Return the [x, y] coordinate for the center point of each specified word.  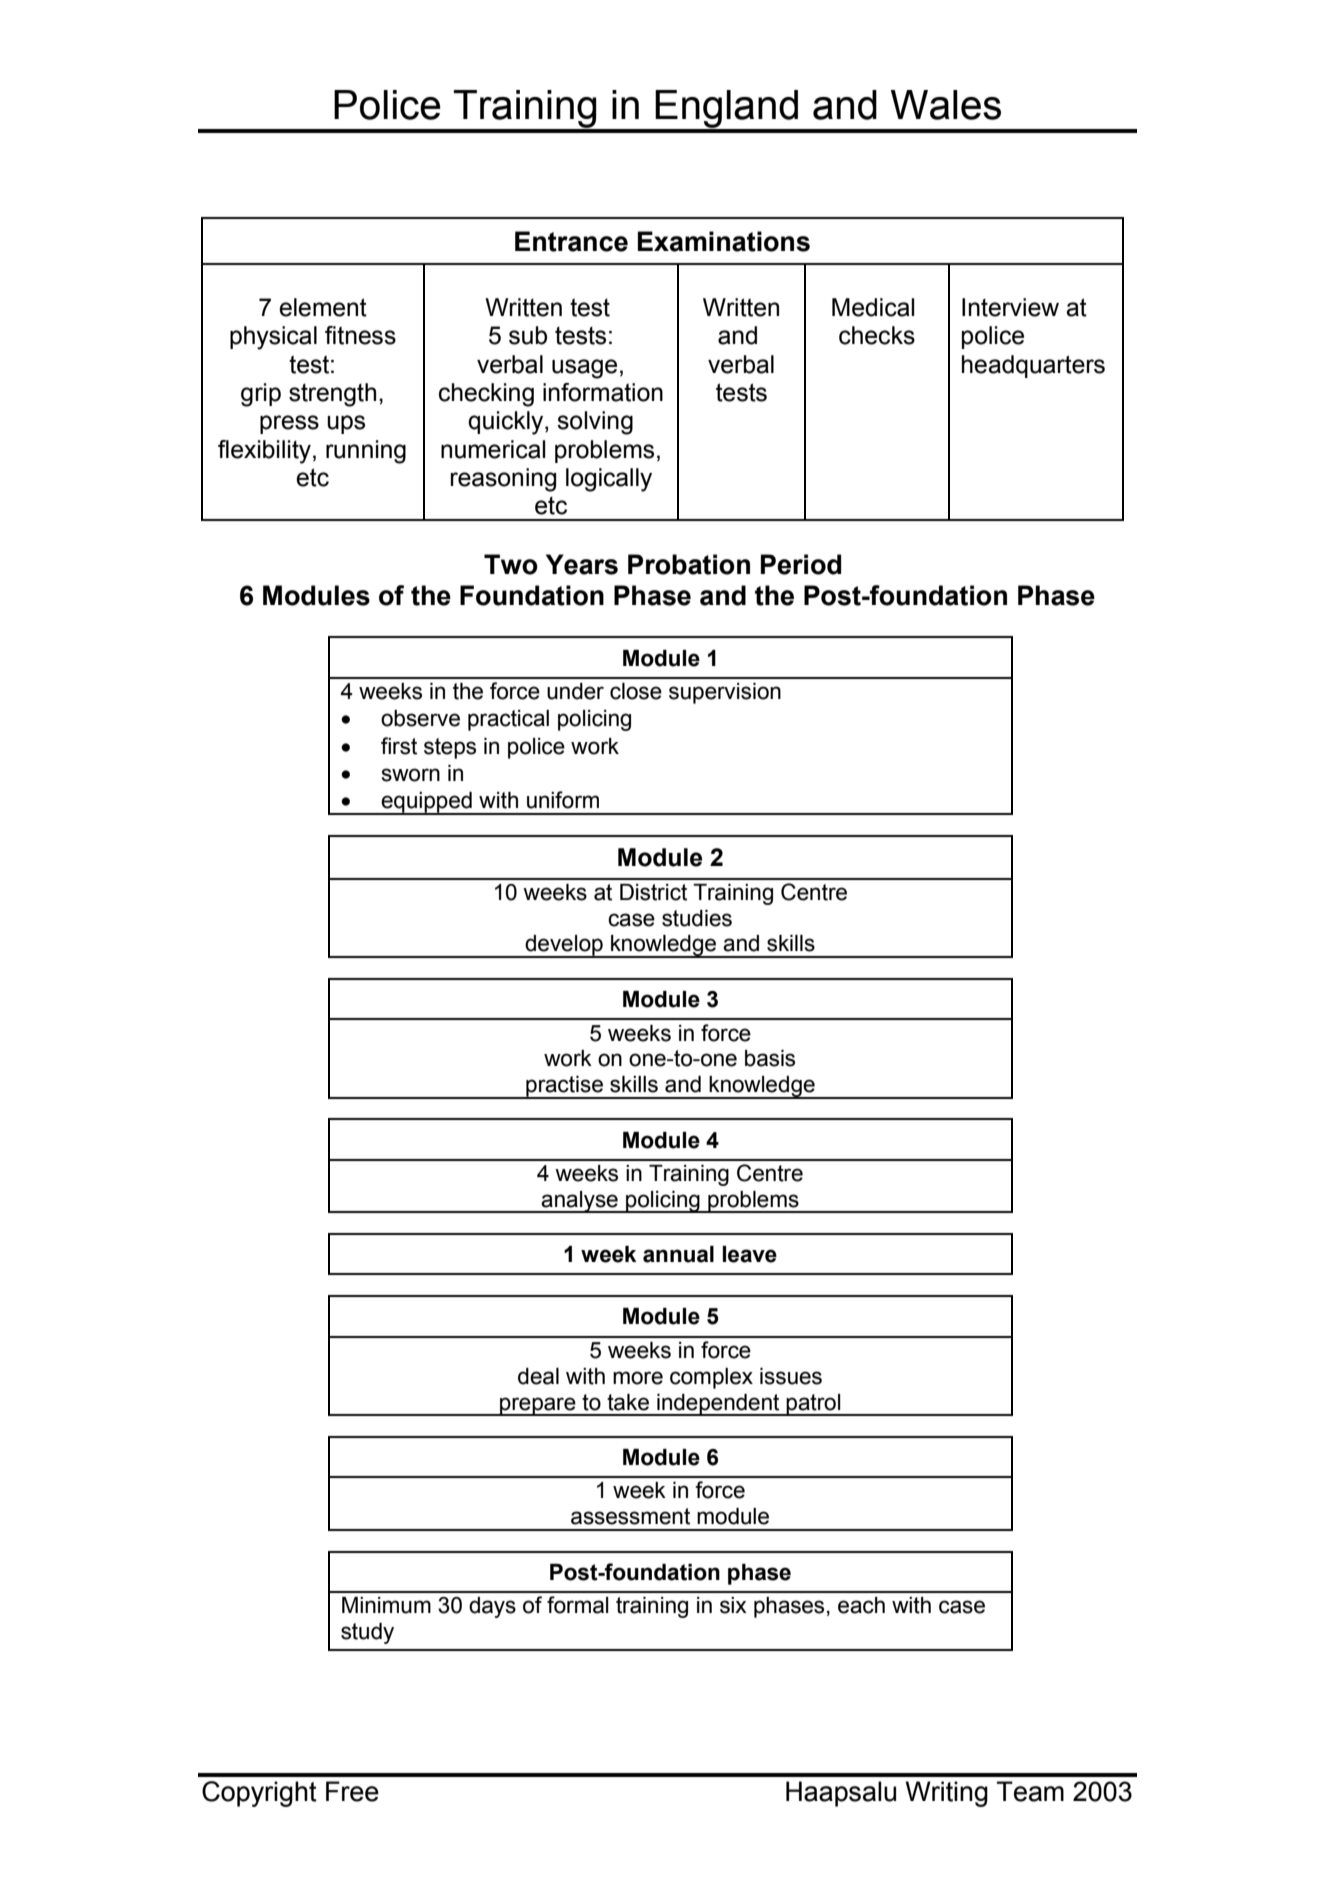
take [628, 1402]
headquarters [1033, 366]
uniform [563, 800]
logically [609, 480]
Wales [946, 105]
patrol [814, 1405]
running [366, 452]
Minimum [386, 1605]
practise [564, 1087]
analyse [580, 1202]
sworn [411, 775]
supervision [725, 693]
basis [770, 1058]
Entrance [571, 241]
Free [352, 1791]
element [323, 307]
